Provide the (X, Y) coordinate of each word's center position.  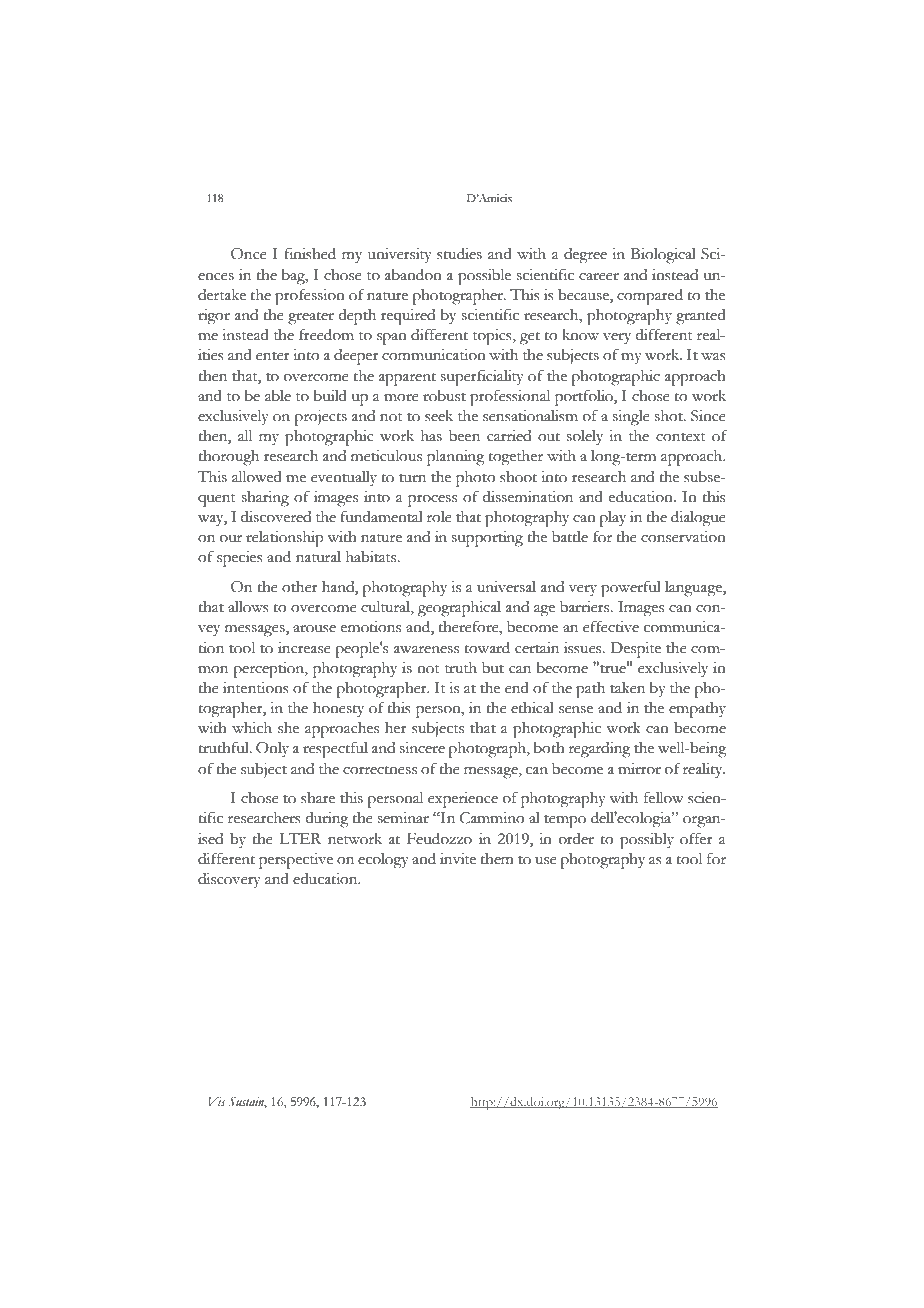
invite (458, 859)
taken (627, 688)
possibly (647, 841)
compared (650, 297)
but (493, 668)
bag (294, 277)
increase (304, 648)
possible (484, 277)
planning (455, 458)
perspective (296, 861)
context (680, 437)
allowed (257, 477)
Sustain (247, 1102)
